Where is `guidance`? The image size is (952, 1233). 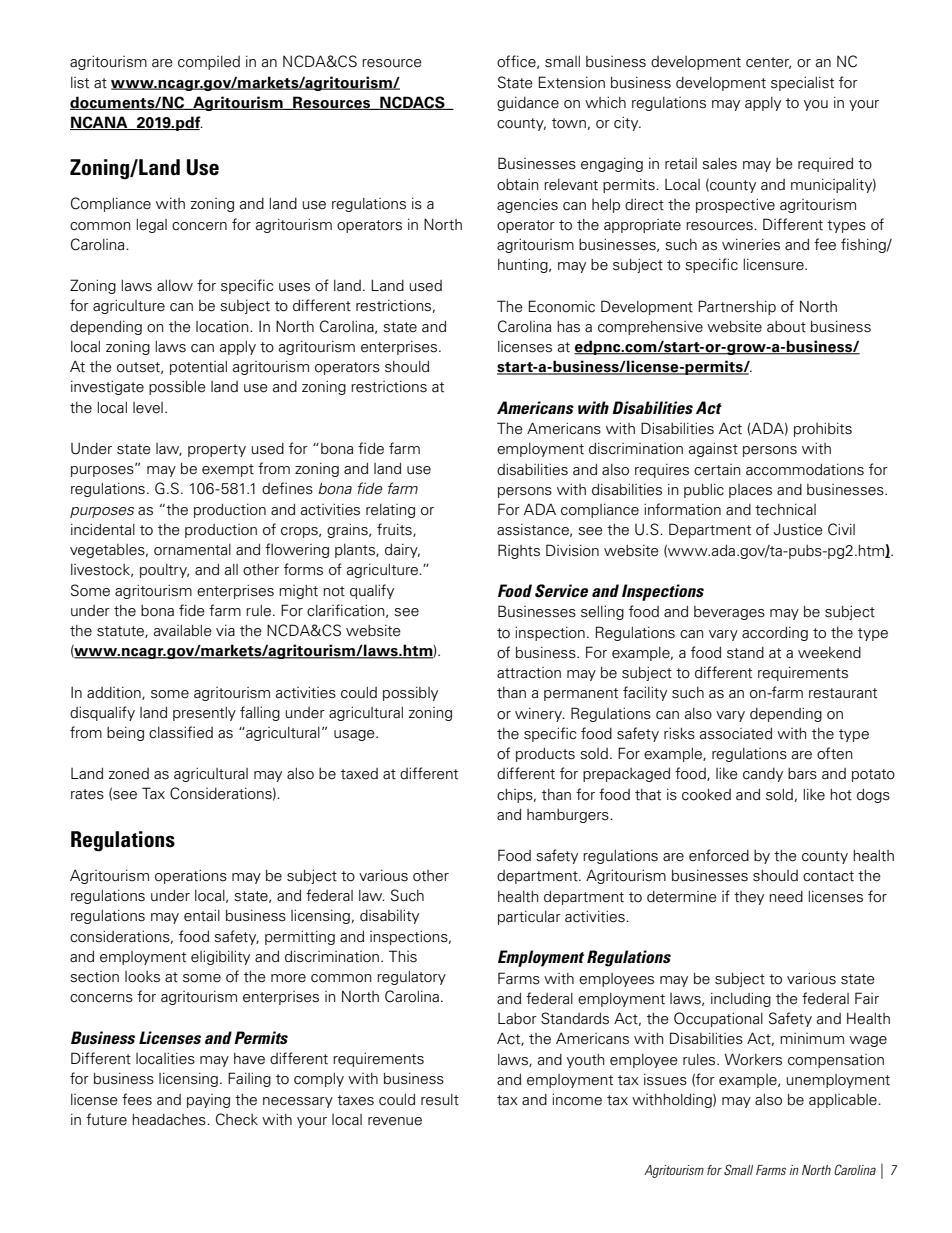 guidance is located at coordinates (528, 103).
